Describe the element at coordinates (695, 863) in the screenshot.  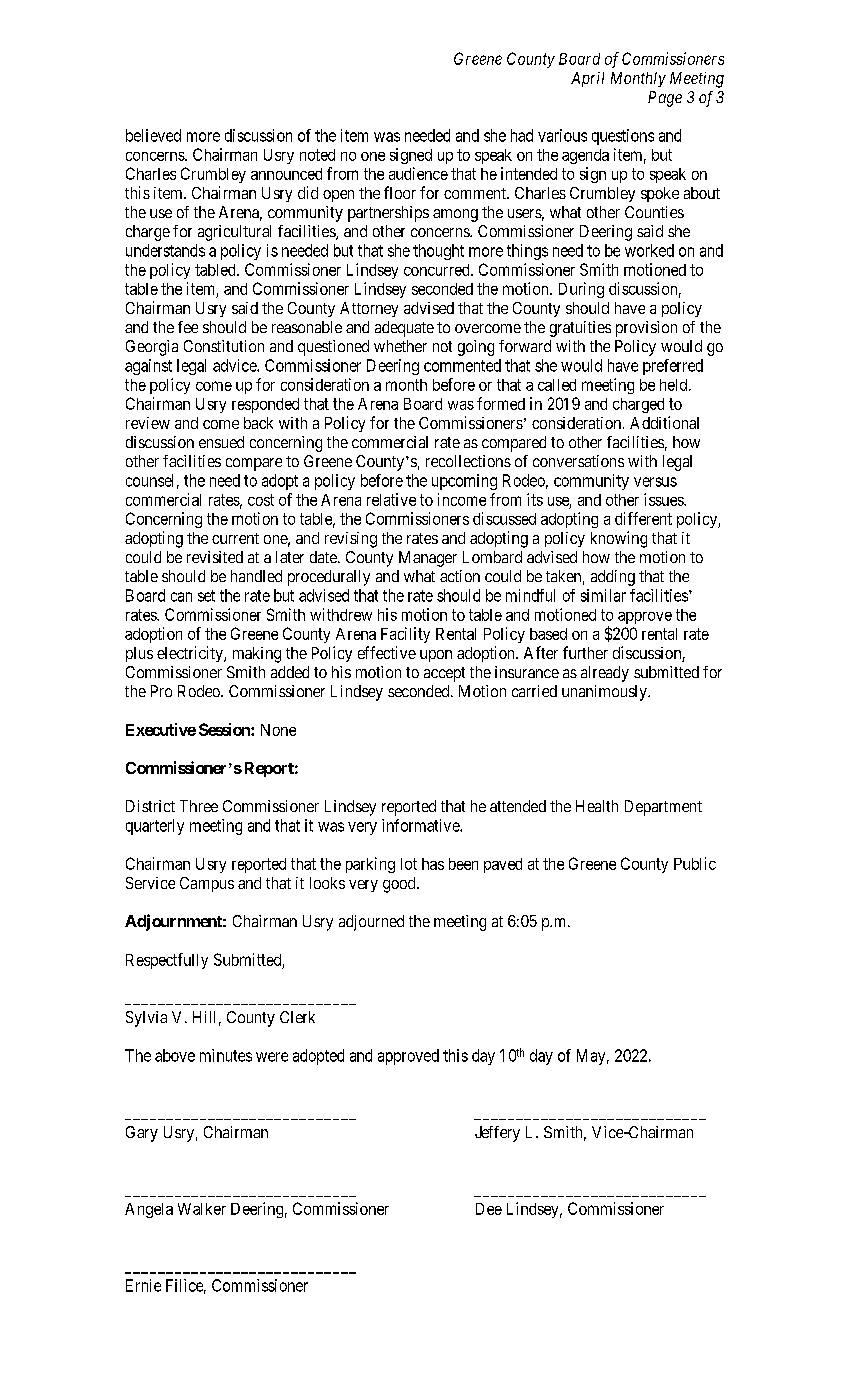
I see `Public` at that location.
